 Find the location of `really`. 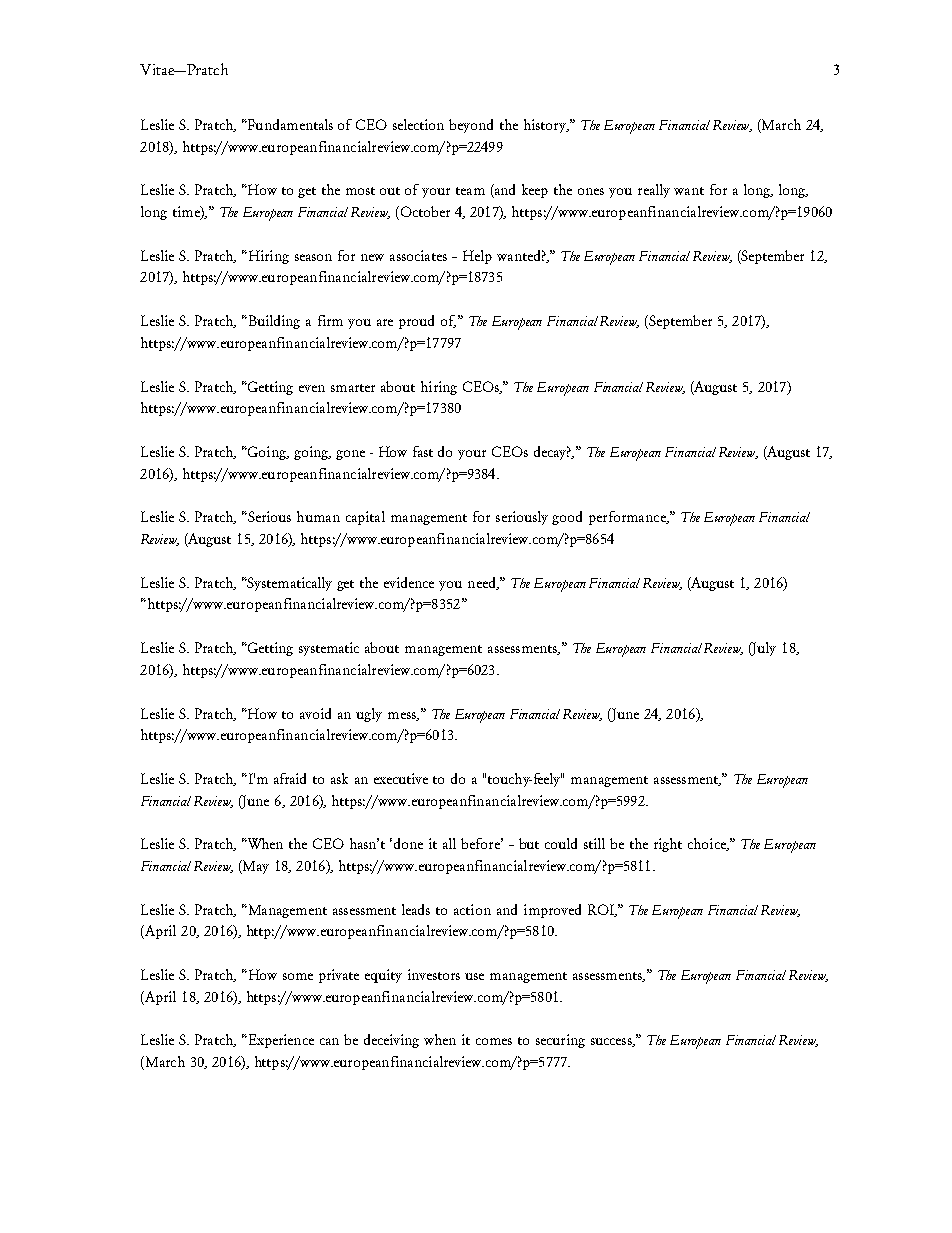

really is located at coordinates (654, 191).
